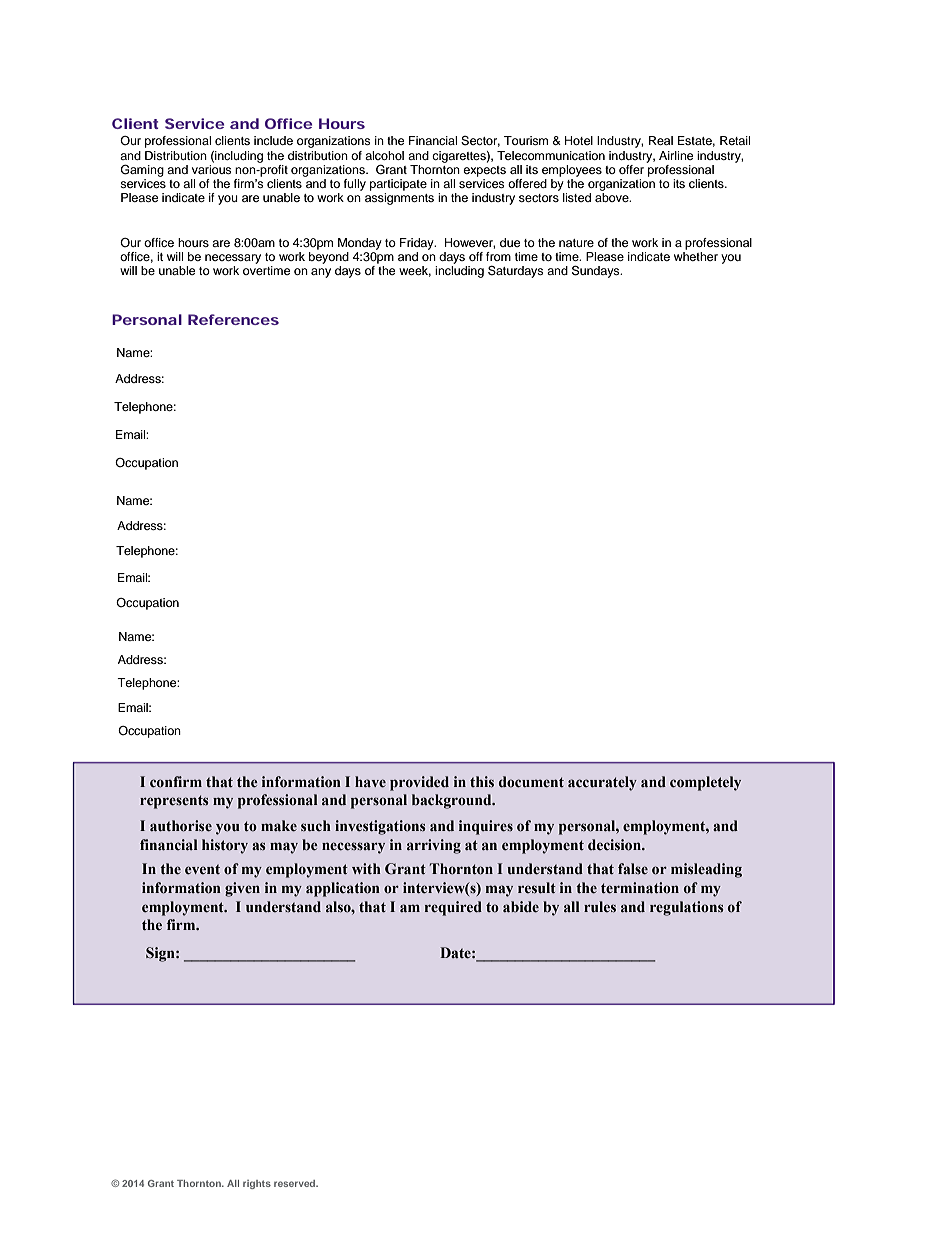 This screenshot has height=1233, width=952. What do you see at coordinates (687, 908) in the screenshot?
I see `regulations` at bounding box center [687, 908].
